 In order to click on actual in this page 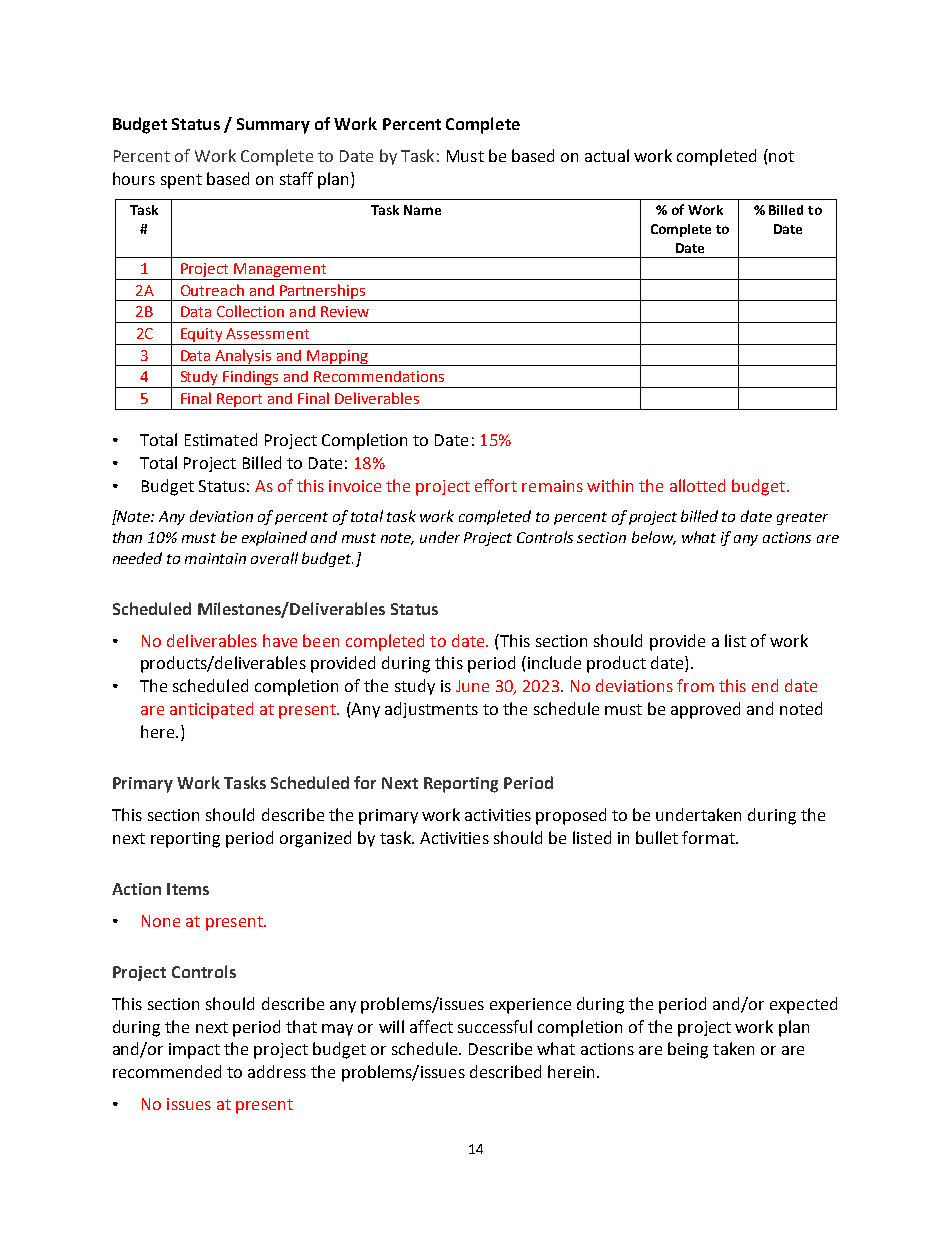, I will do `click(607, 155)`.
